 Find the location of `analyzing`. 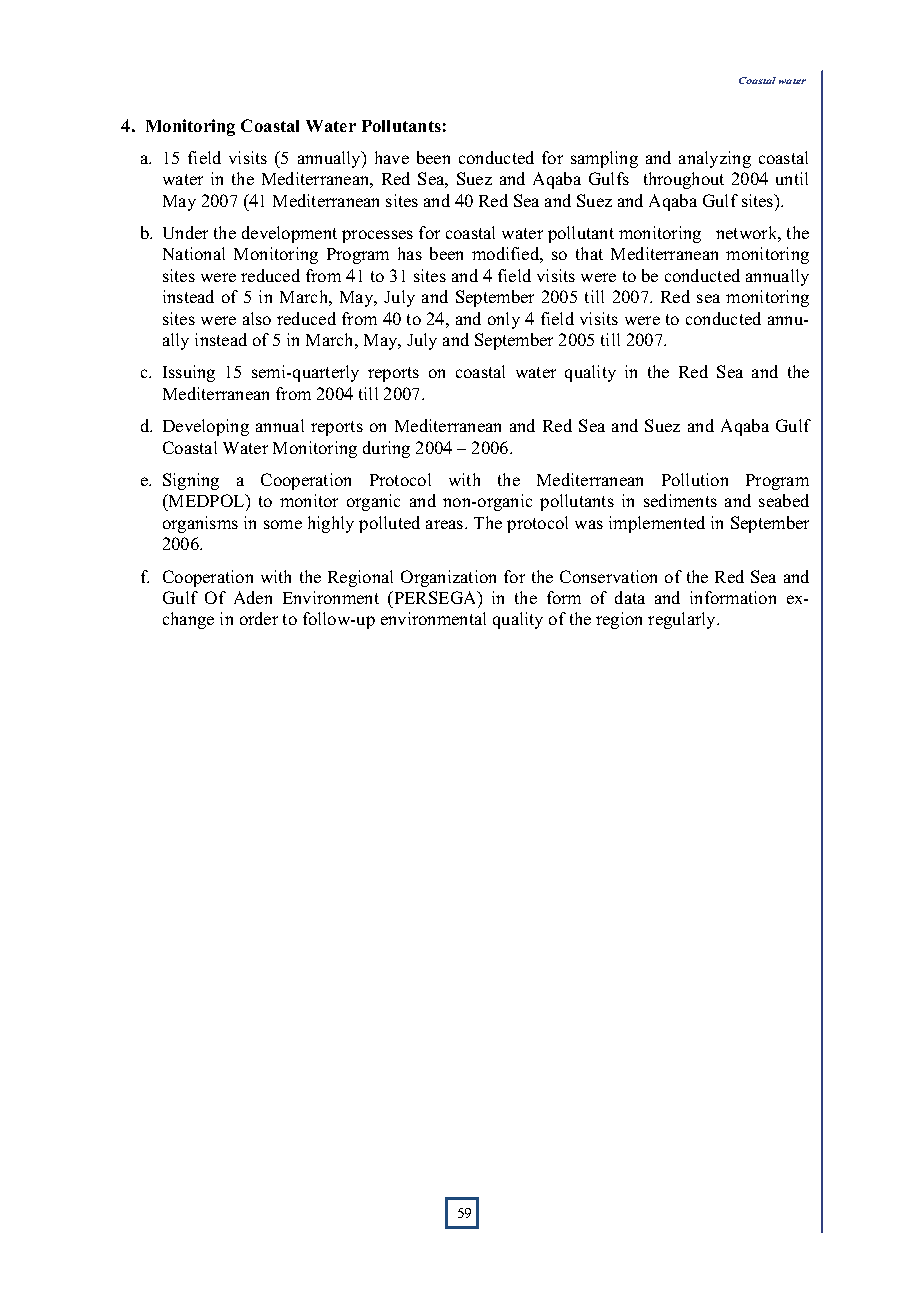

analyzing is located at coordinates (715, 159).
